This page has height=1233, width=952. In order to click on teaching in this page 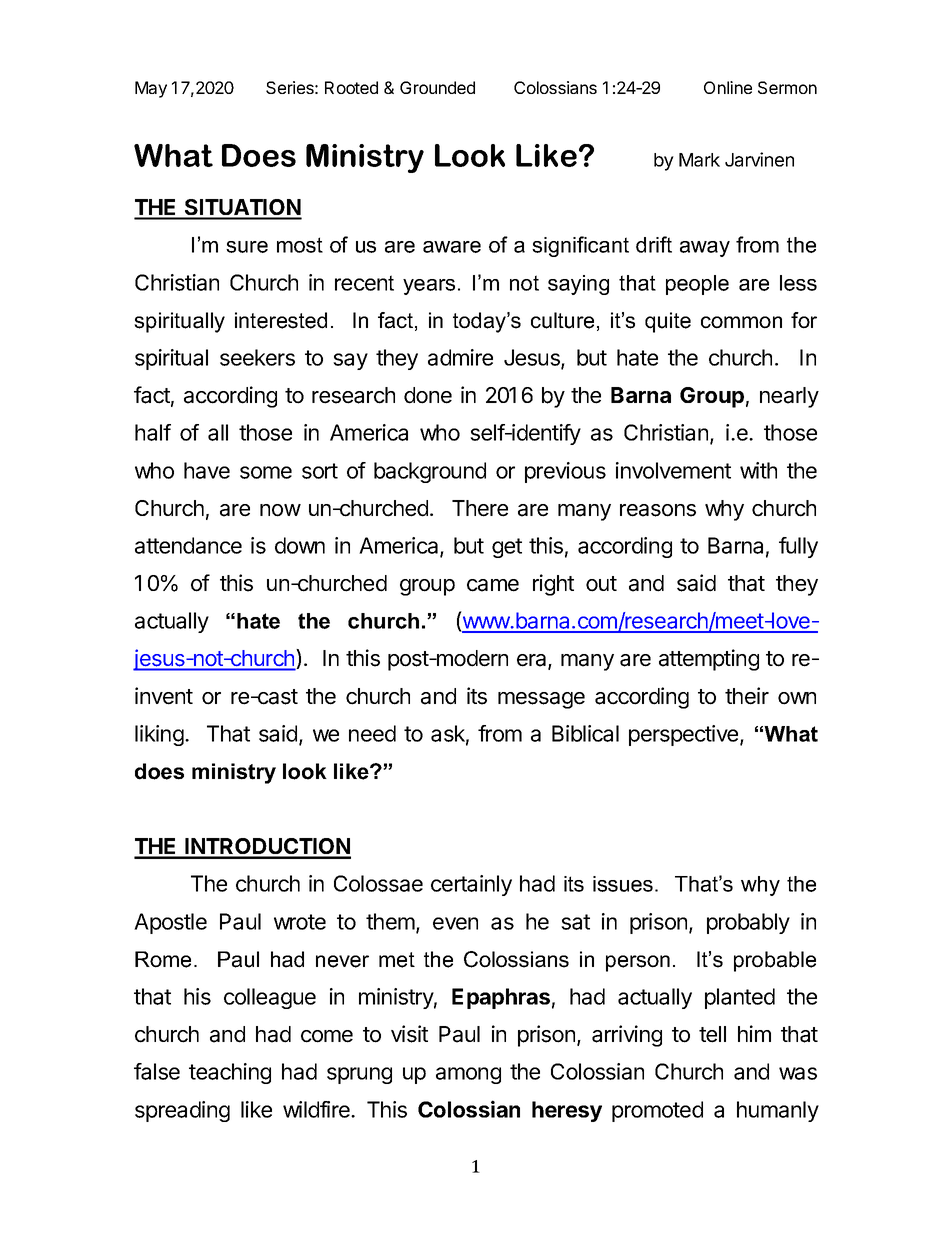, I will do `click(230, 1073)`.
